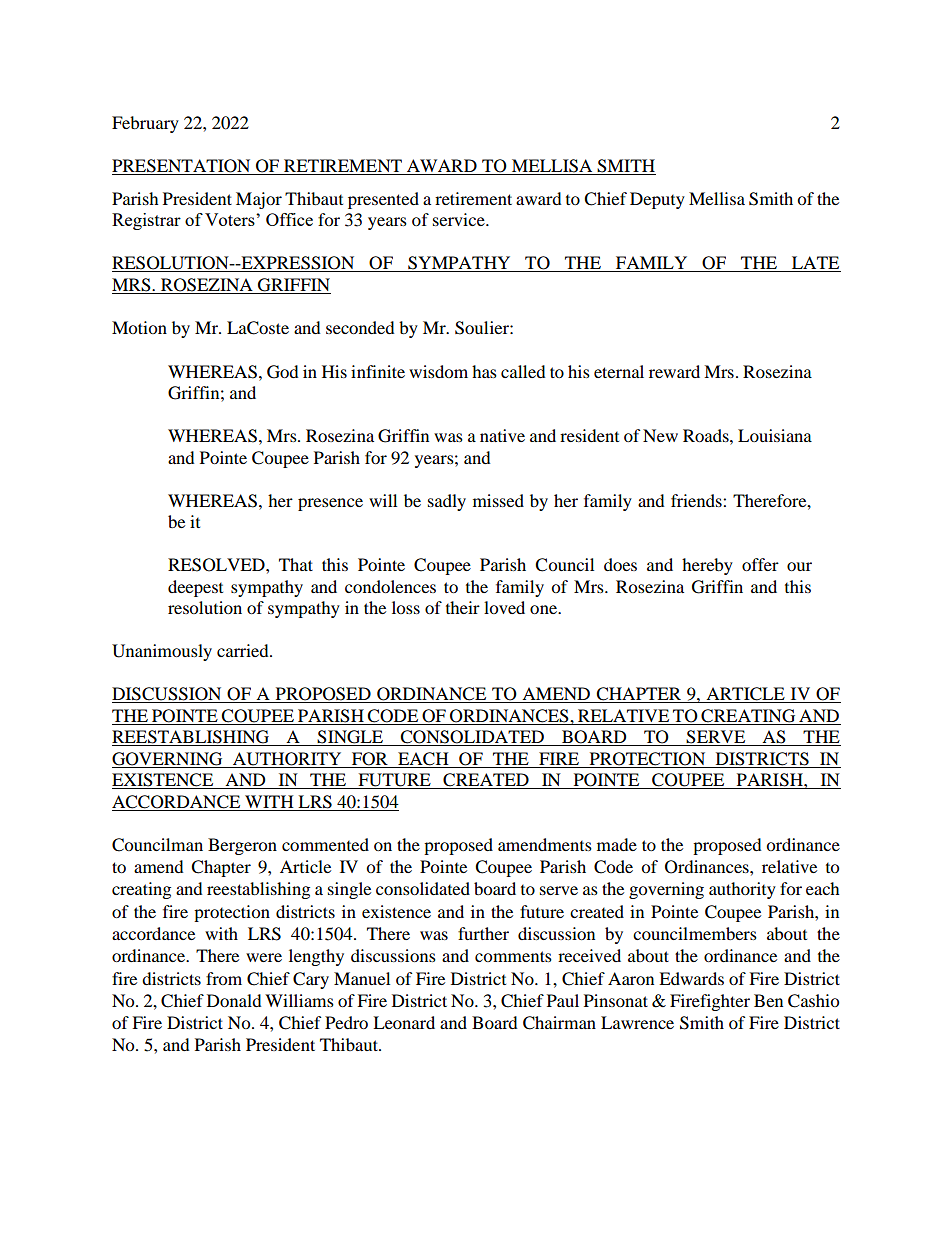 The image size is (952, 1233). I want to click on God, so click(283, 372).
